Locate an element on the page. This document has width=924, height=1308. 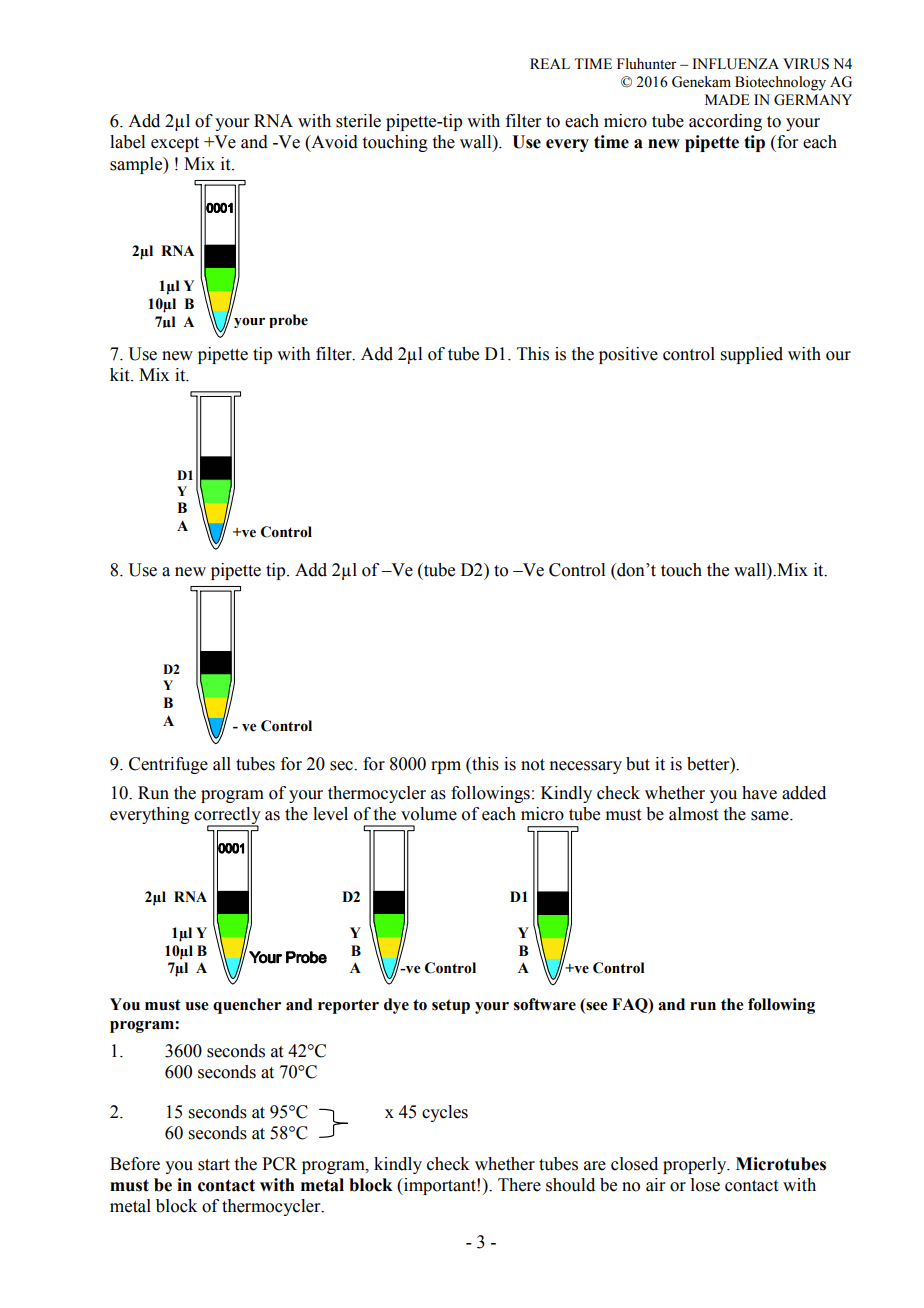
Centrifuge is located at coordinates (168, 765).
